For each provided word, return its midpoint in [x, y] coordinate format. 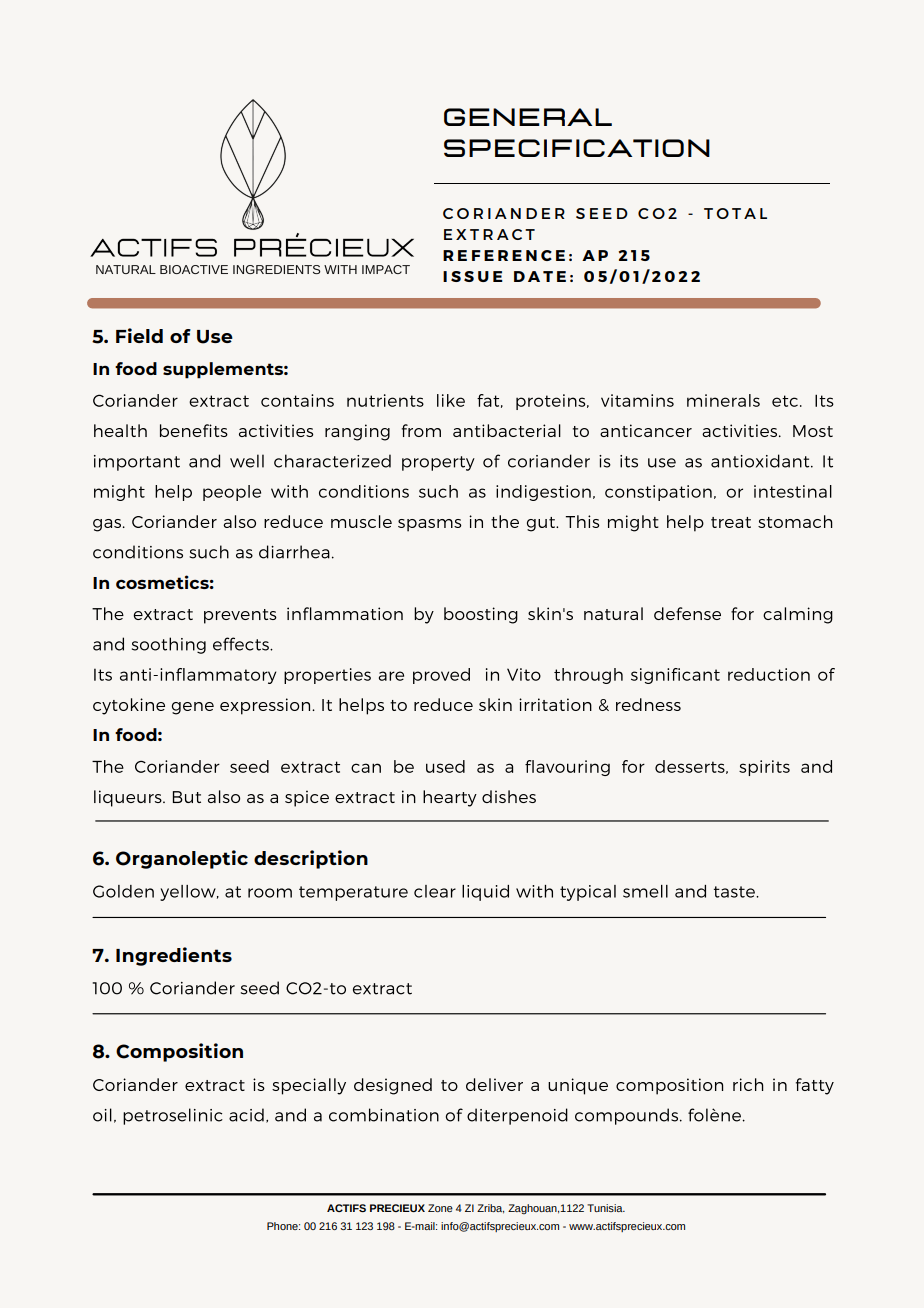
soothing [169, 645]
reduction [769, 674]
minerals [723, 400]
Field [139, 335]
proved [441, 676]
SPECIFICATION [577, 148]
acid [246, 1115]
